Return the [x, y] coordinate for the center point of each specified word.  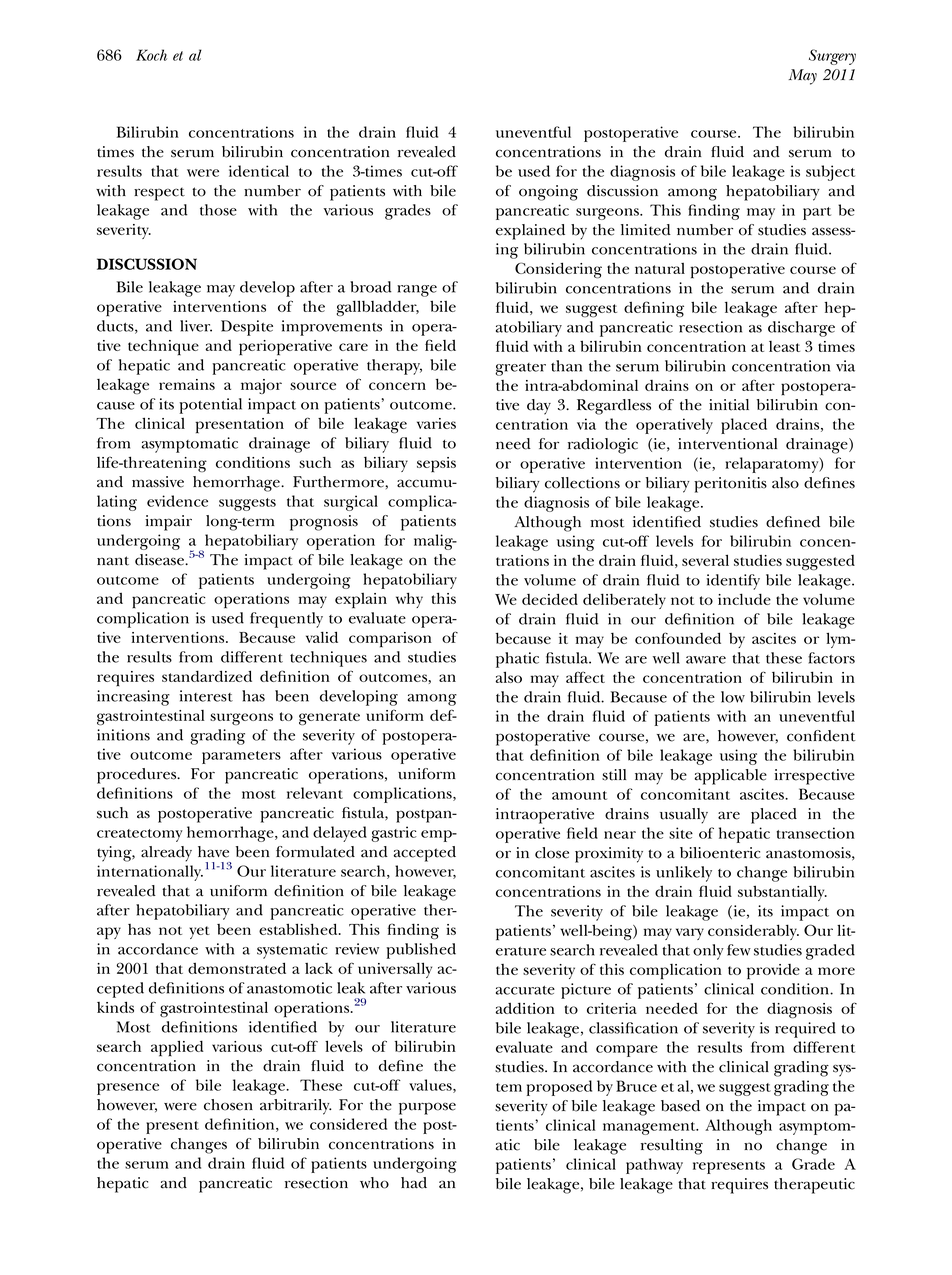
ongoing [548, 193]
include [744, 599]
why [409, 600]
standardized [207, 676]
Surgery [832, 57]
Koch [151, 55]
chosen [228, 1105]
